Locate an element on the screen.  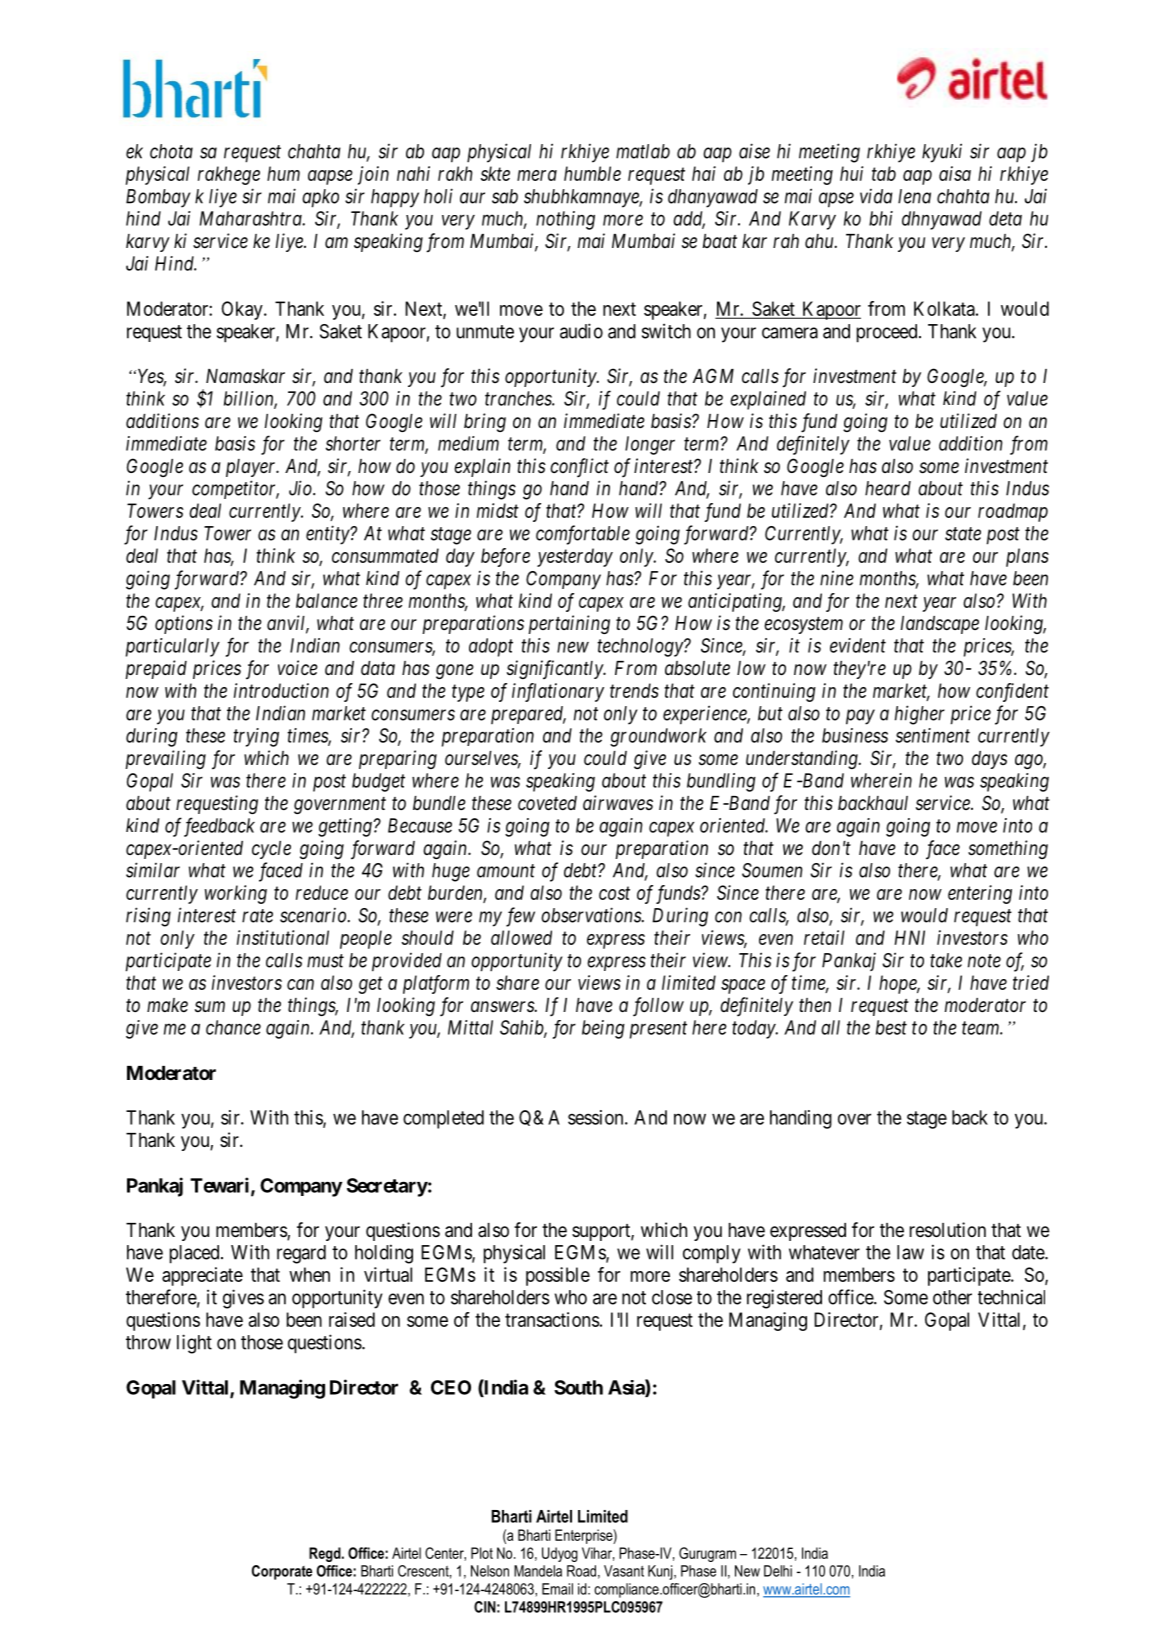
entering is located at coordinates (980, 894).
